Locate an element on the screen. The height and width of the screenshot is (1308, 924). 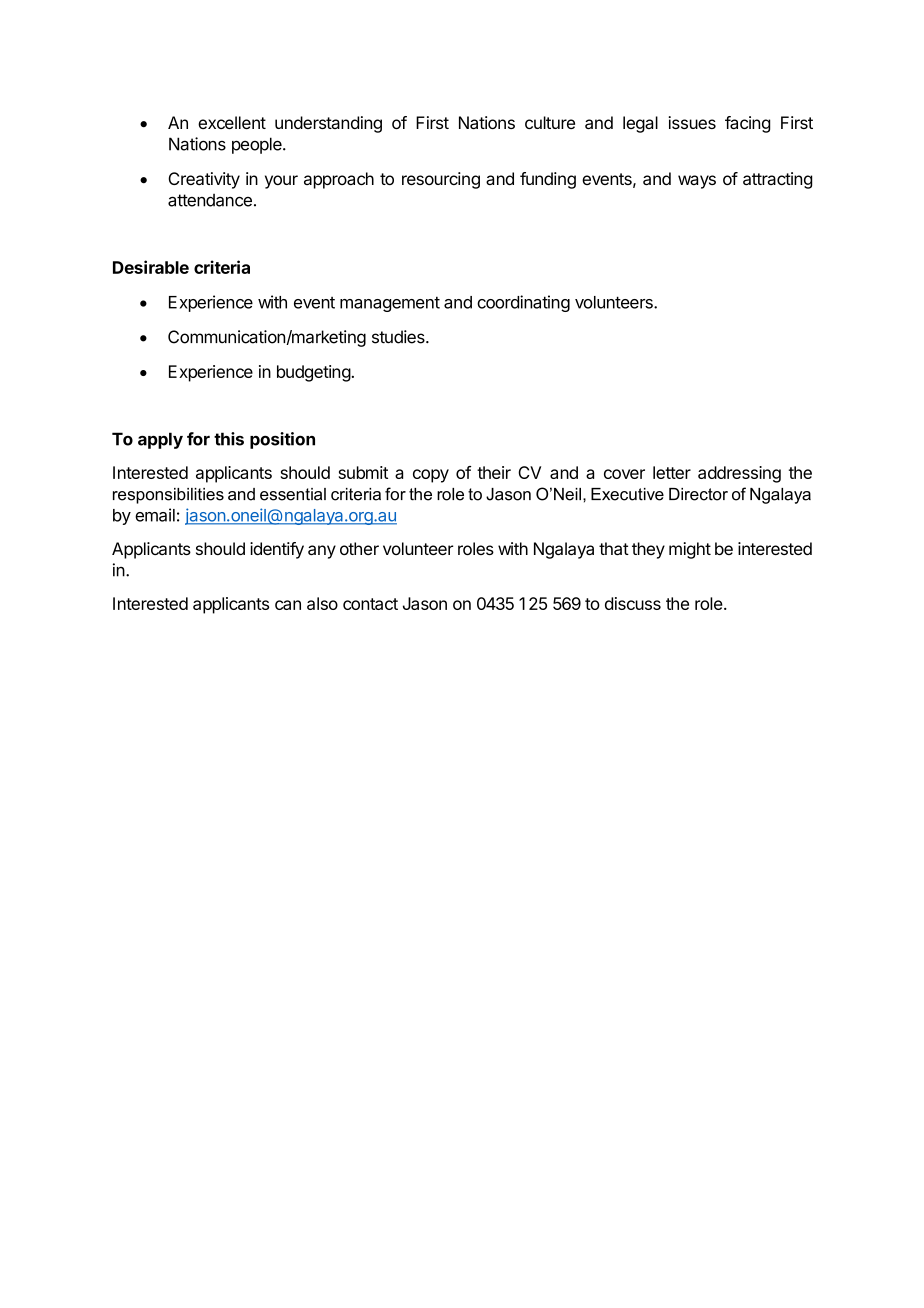
coordinating is located at coordinates (523, 303).
